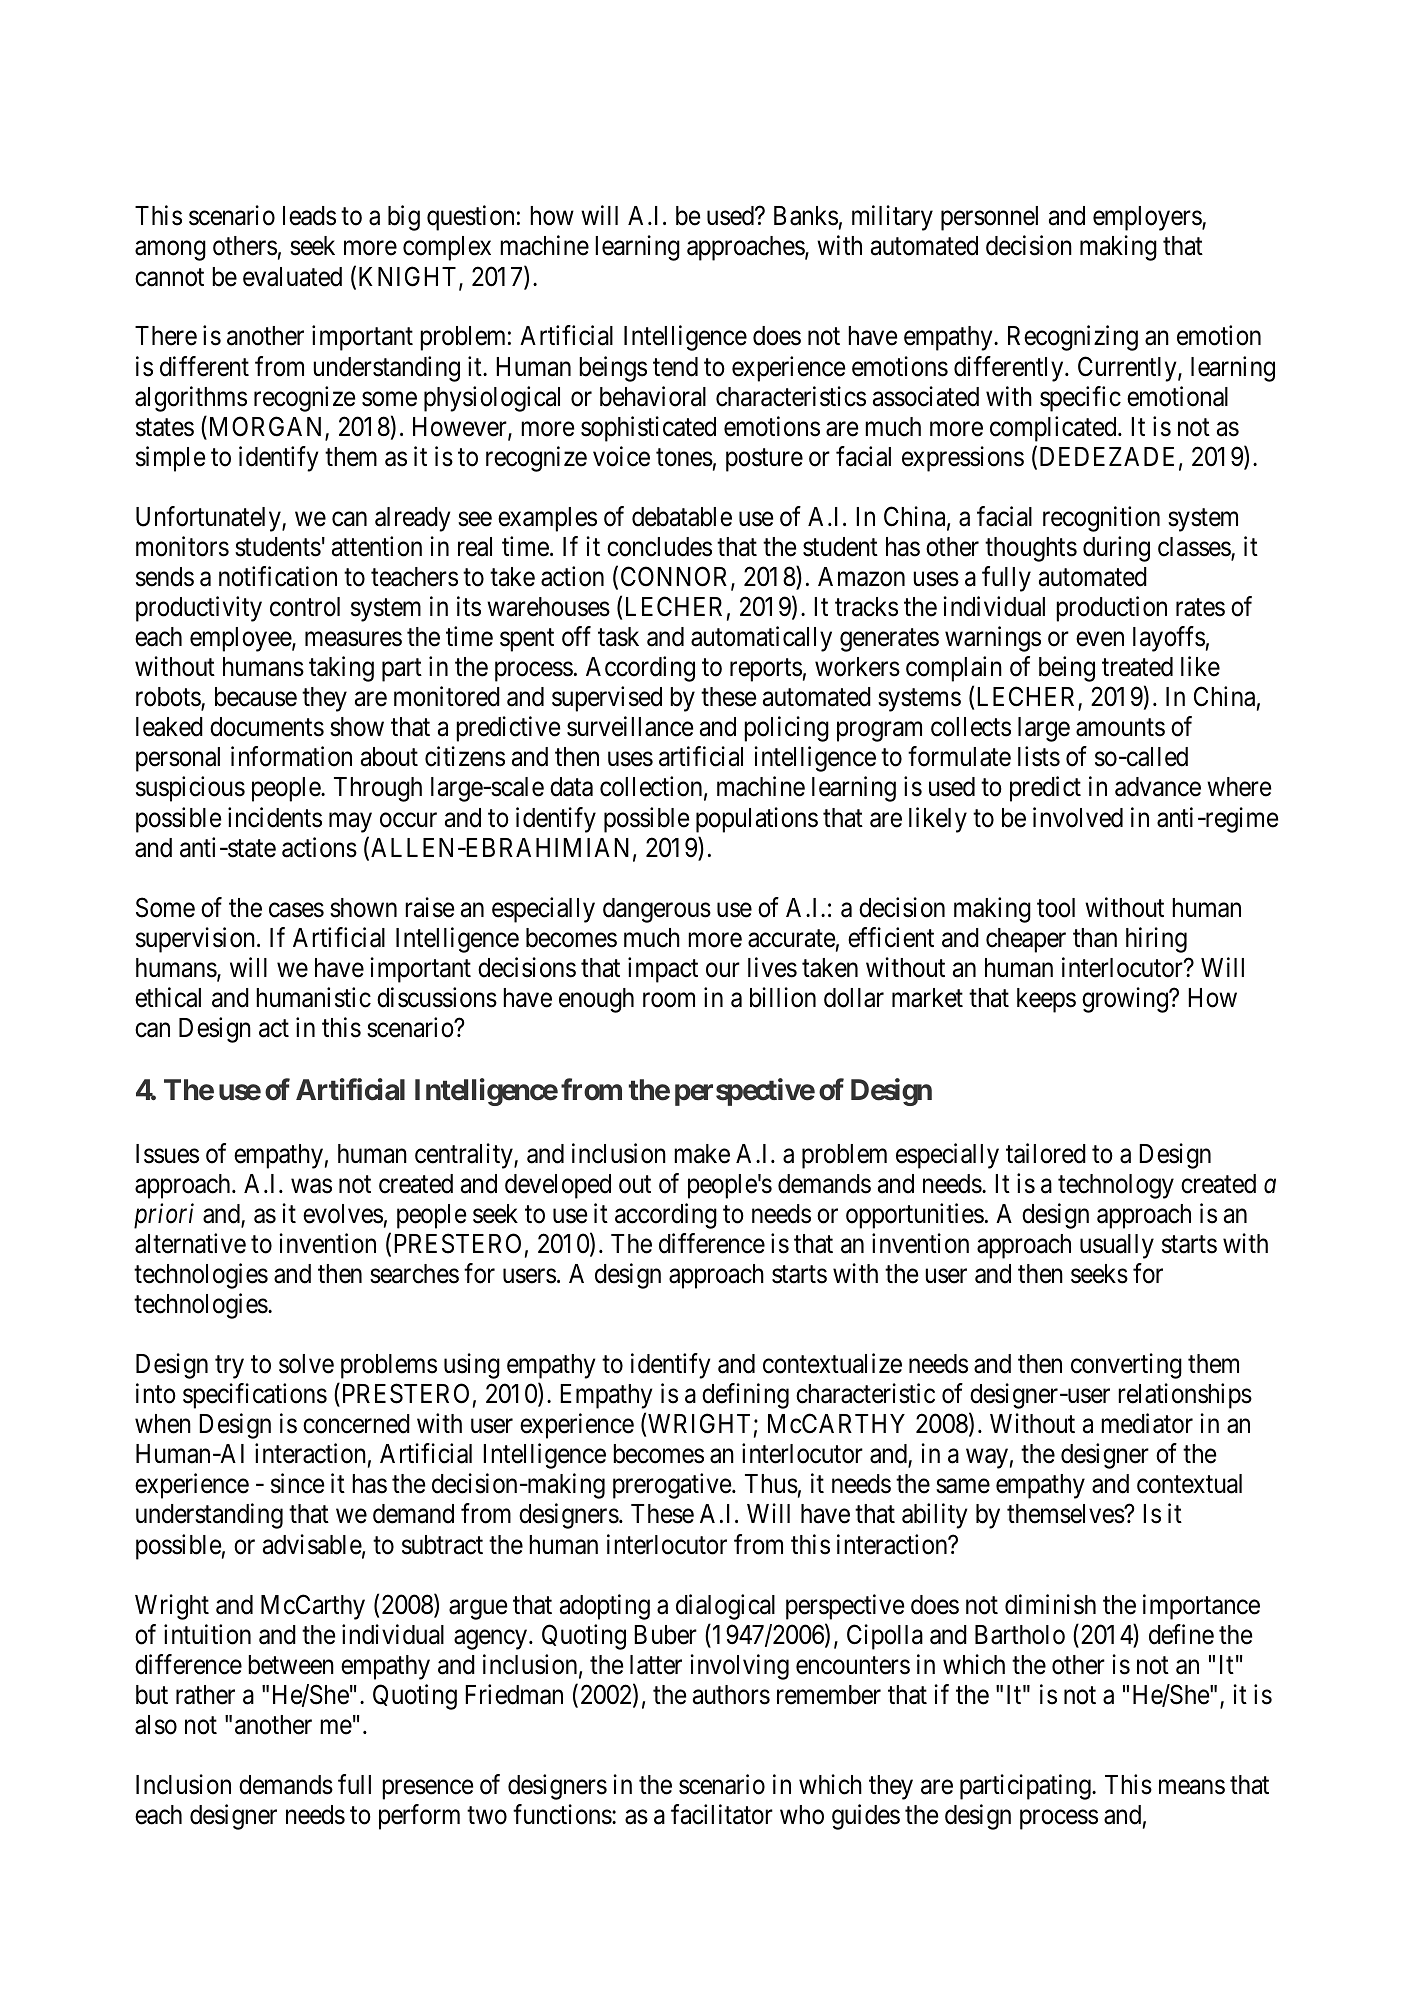 This screenshot has width=1414, height=2001. I want to click on amounts, so click(1120, 728).
